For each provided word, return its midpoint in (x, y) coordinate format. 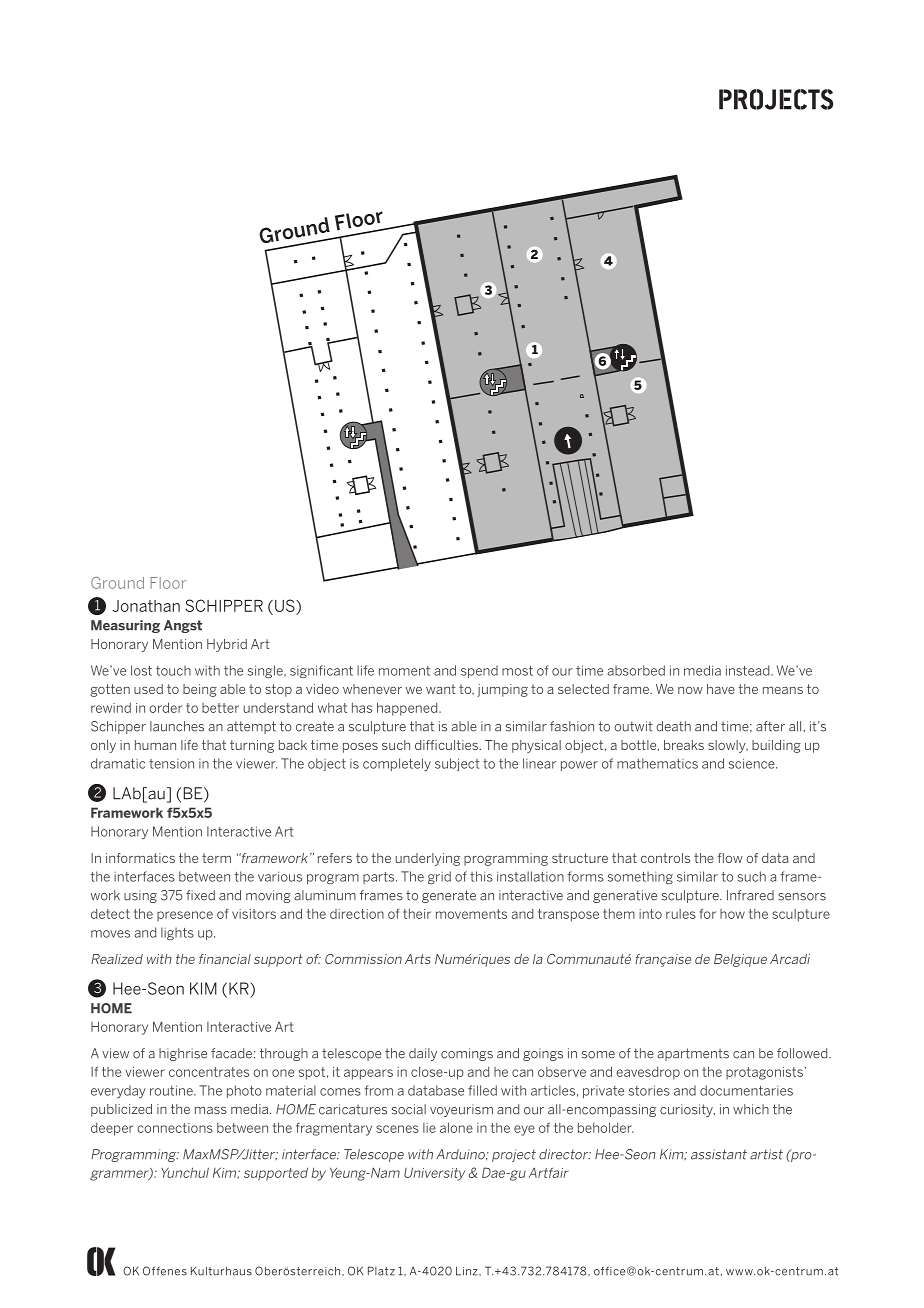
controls (665, 858)
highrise (183, 1054)
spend (479, 671)
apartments (693, 1054)
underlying (428, 859)
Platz (381, 1271)
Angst (183, 626)
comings (467, 1054)
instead (749, 670)
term (216, 858)
